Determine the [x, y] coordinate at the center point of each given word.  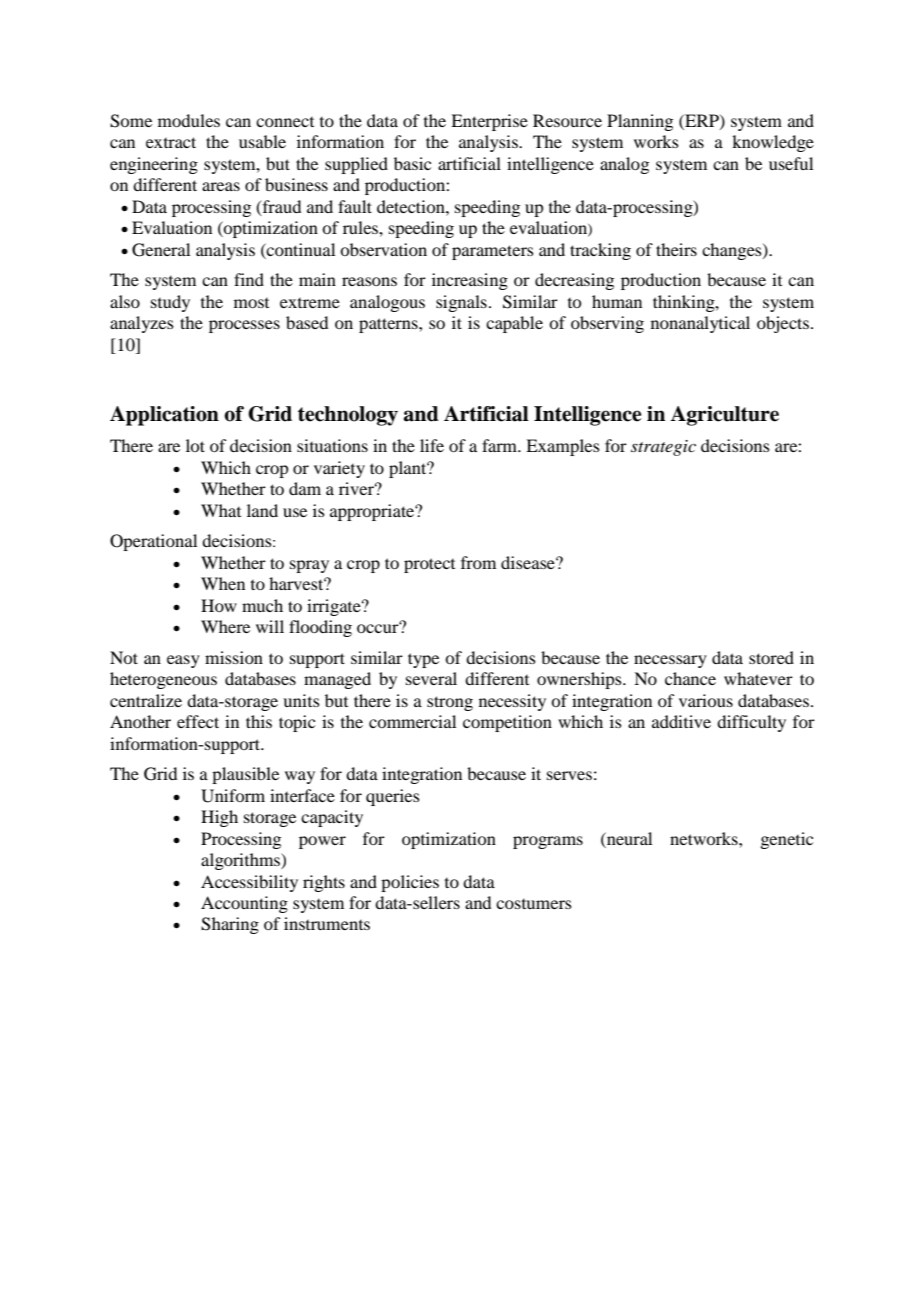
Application [164, 416]
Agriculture [724, 416]
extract [171, 142]
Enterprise [489, 122]
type [423, 660]
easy [183, 661]
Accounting [244, 904]
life [432, 445]
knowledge [773, 143]
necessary [670, 661]
